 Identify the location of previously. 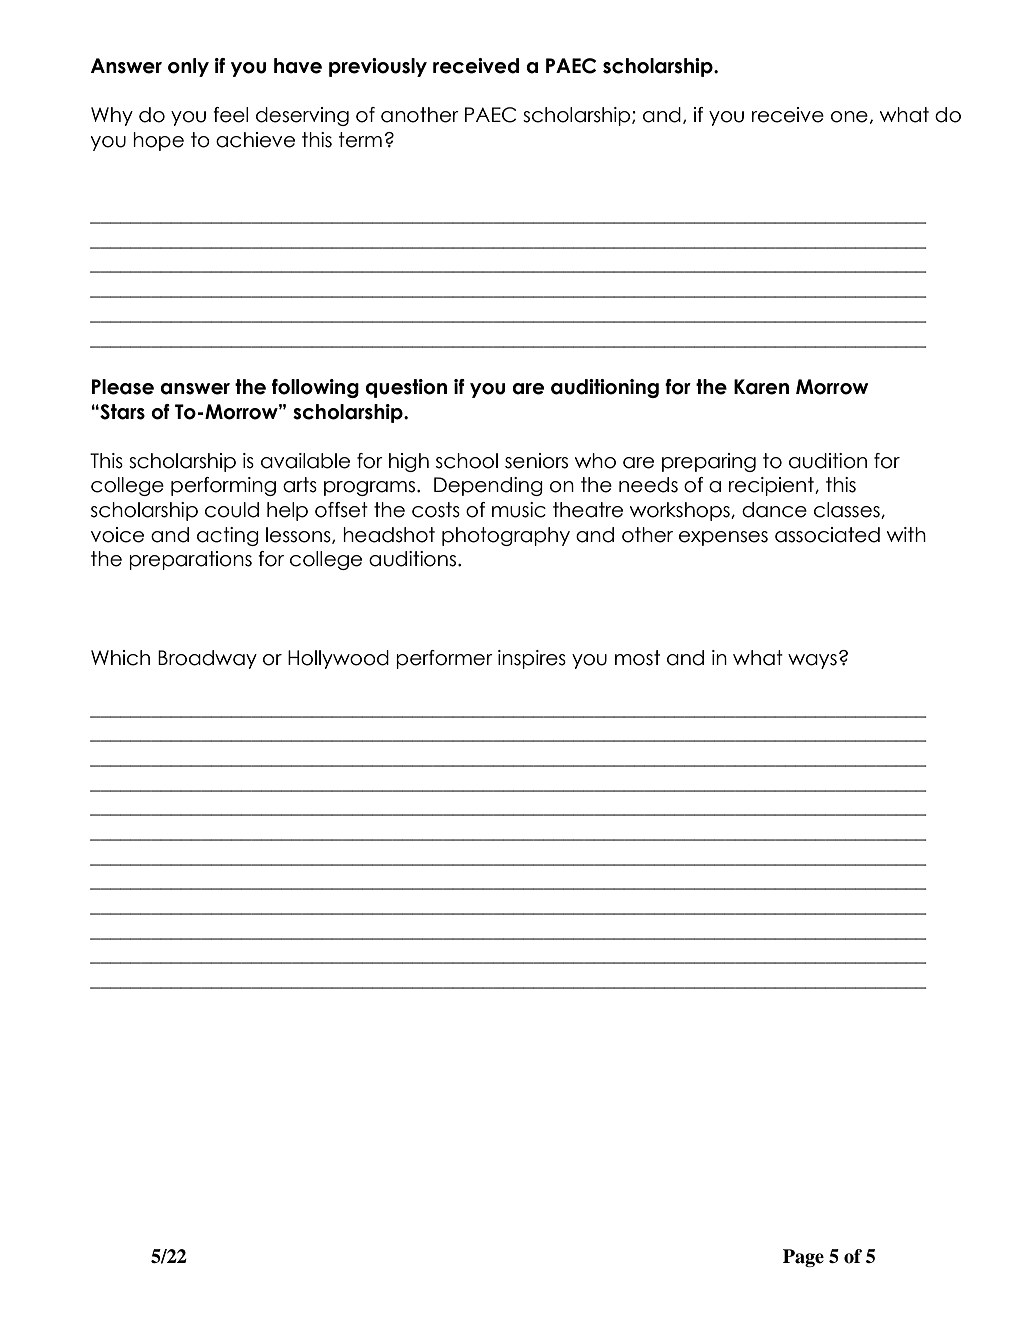
(378, 67).
